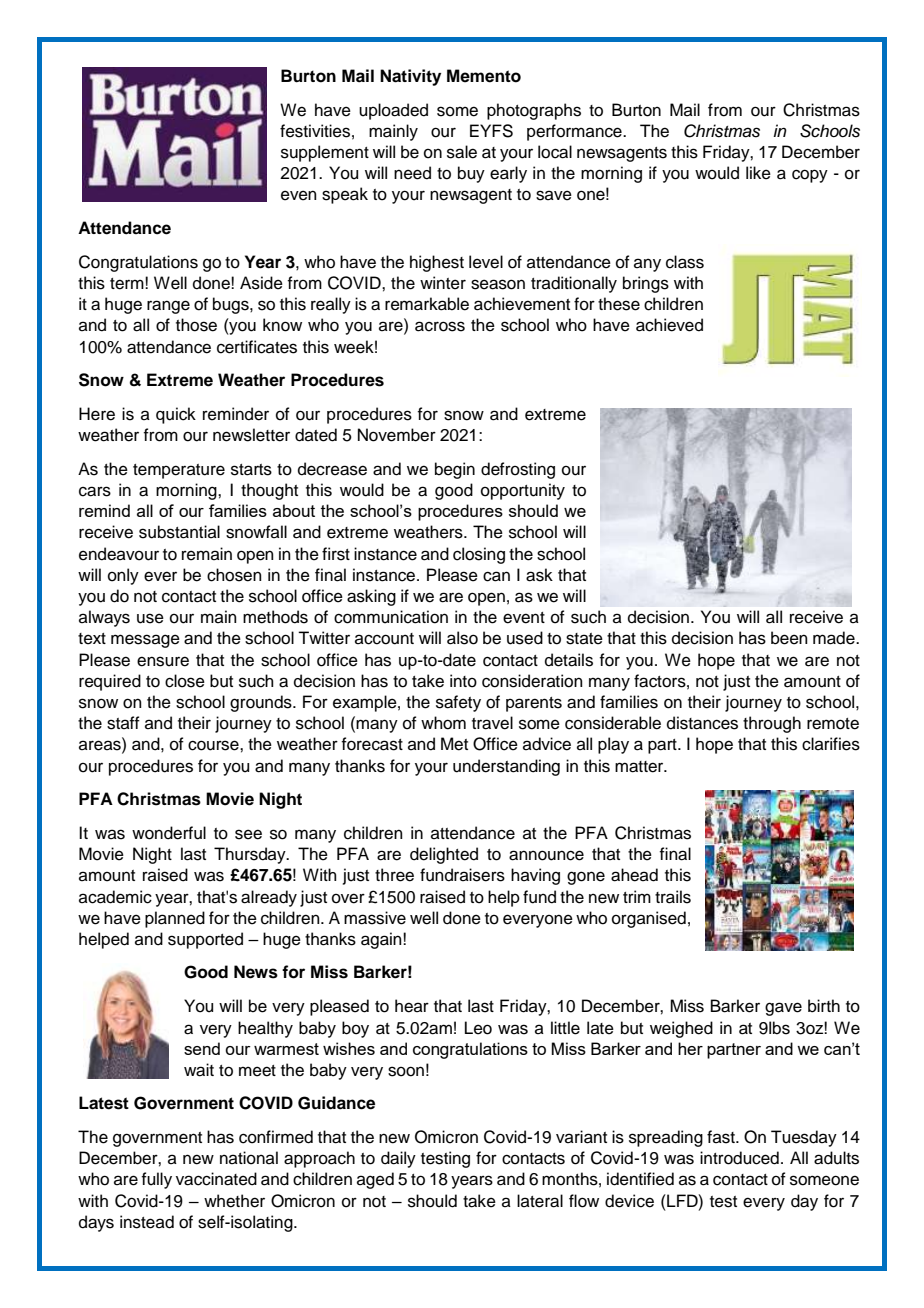 This screenshot has width=924, height=1308. I want to click on fully, so click(156, 1180).
